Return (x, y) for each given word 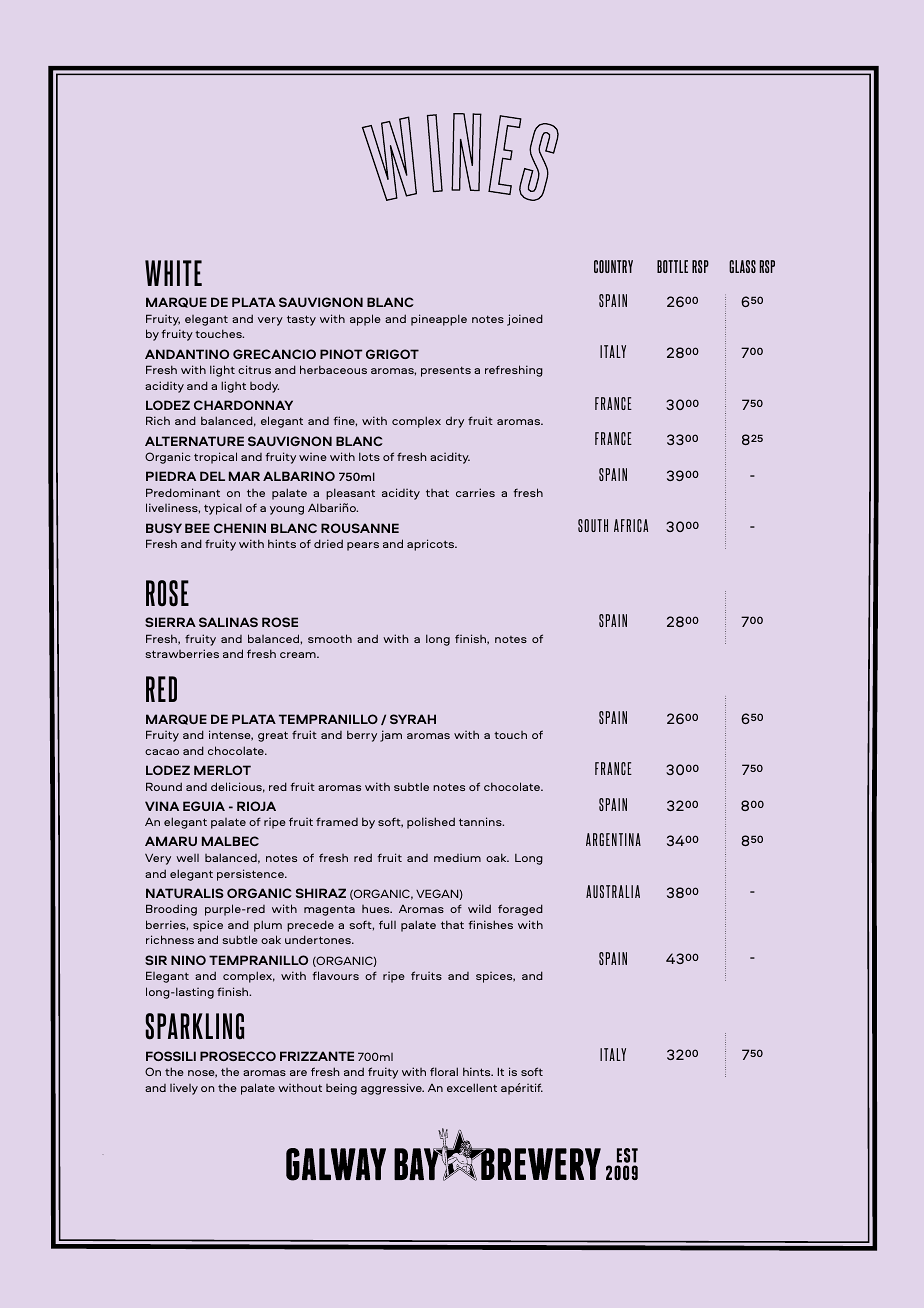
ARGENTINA (613, 839)
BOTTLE (672, 266)
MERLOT (222, 770)
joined (525, 320)
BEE (197, 528)
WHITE (173, 273)
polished (431, 823)
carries (475, 492)
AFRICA (631, 525)
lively (184, 1089)
